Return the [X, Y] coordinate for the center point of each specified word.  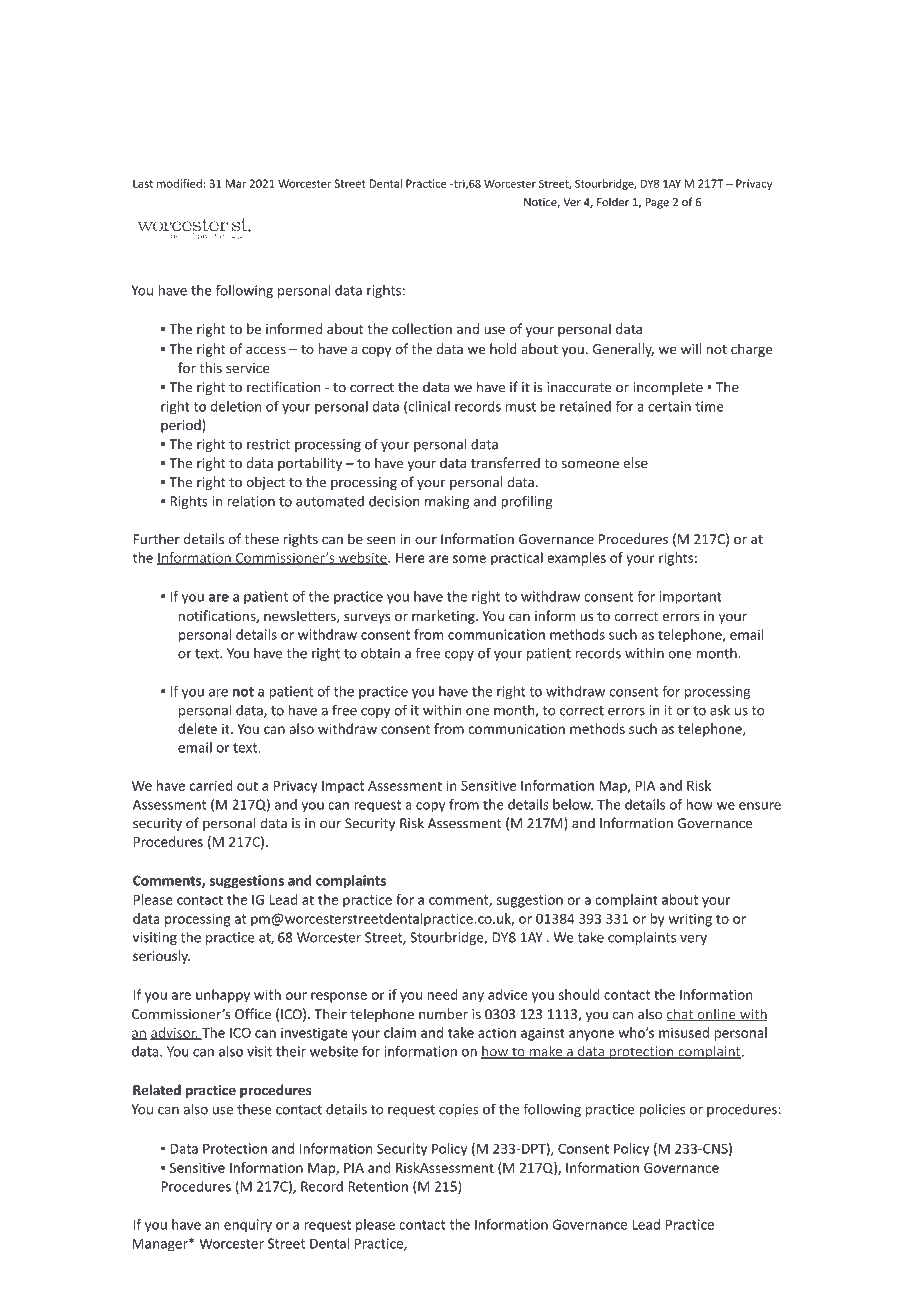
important [690, 598]
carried [211, 785]
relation [251, 501]
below [573, 804]
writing [690, 920]
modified [179, 183]
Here [410, 558]
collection [422, 328]
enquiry [248, 1226]
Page [657, 203]
